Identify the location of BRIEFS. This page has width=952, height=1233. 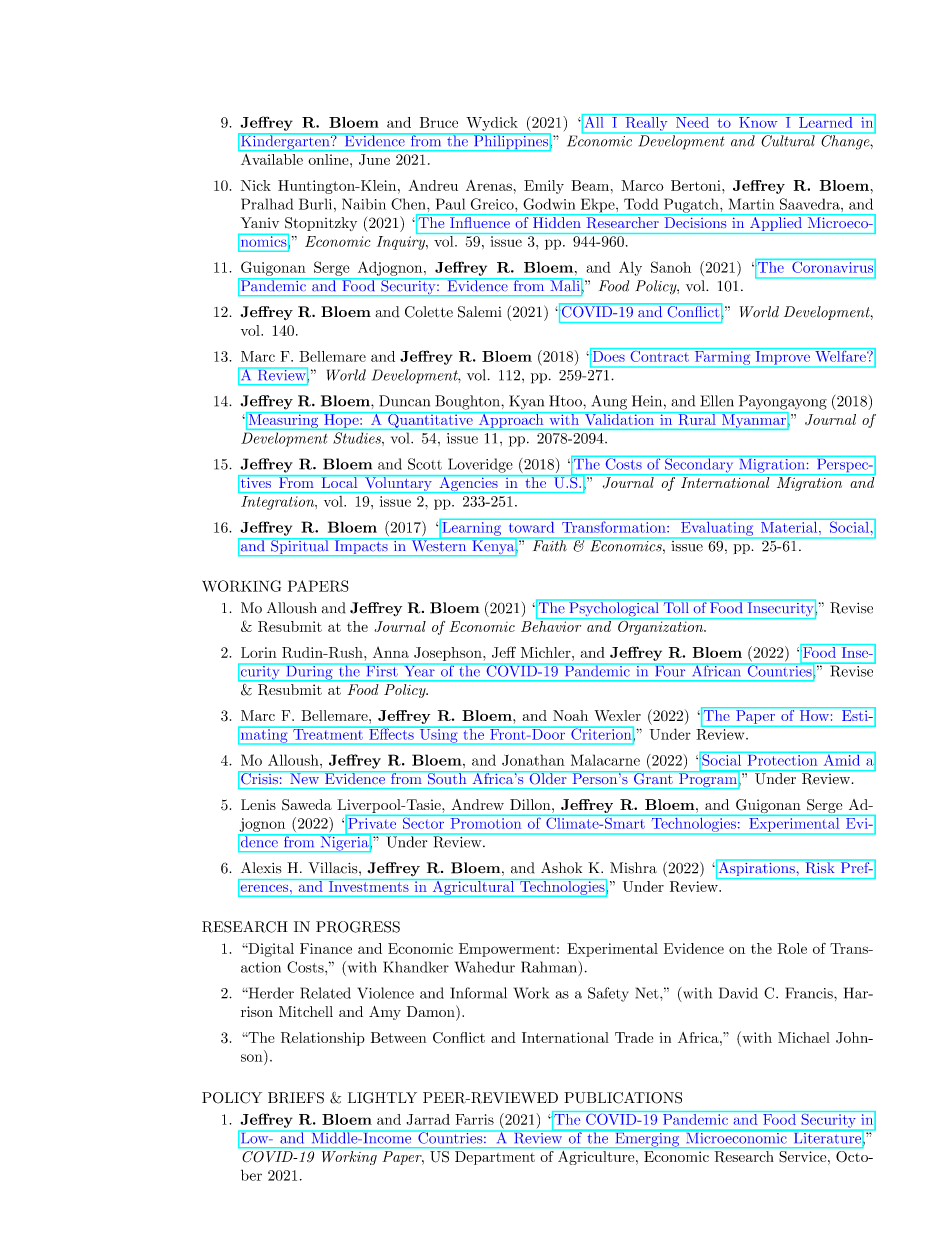
(296, 1098).
